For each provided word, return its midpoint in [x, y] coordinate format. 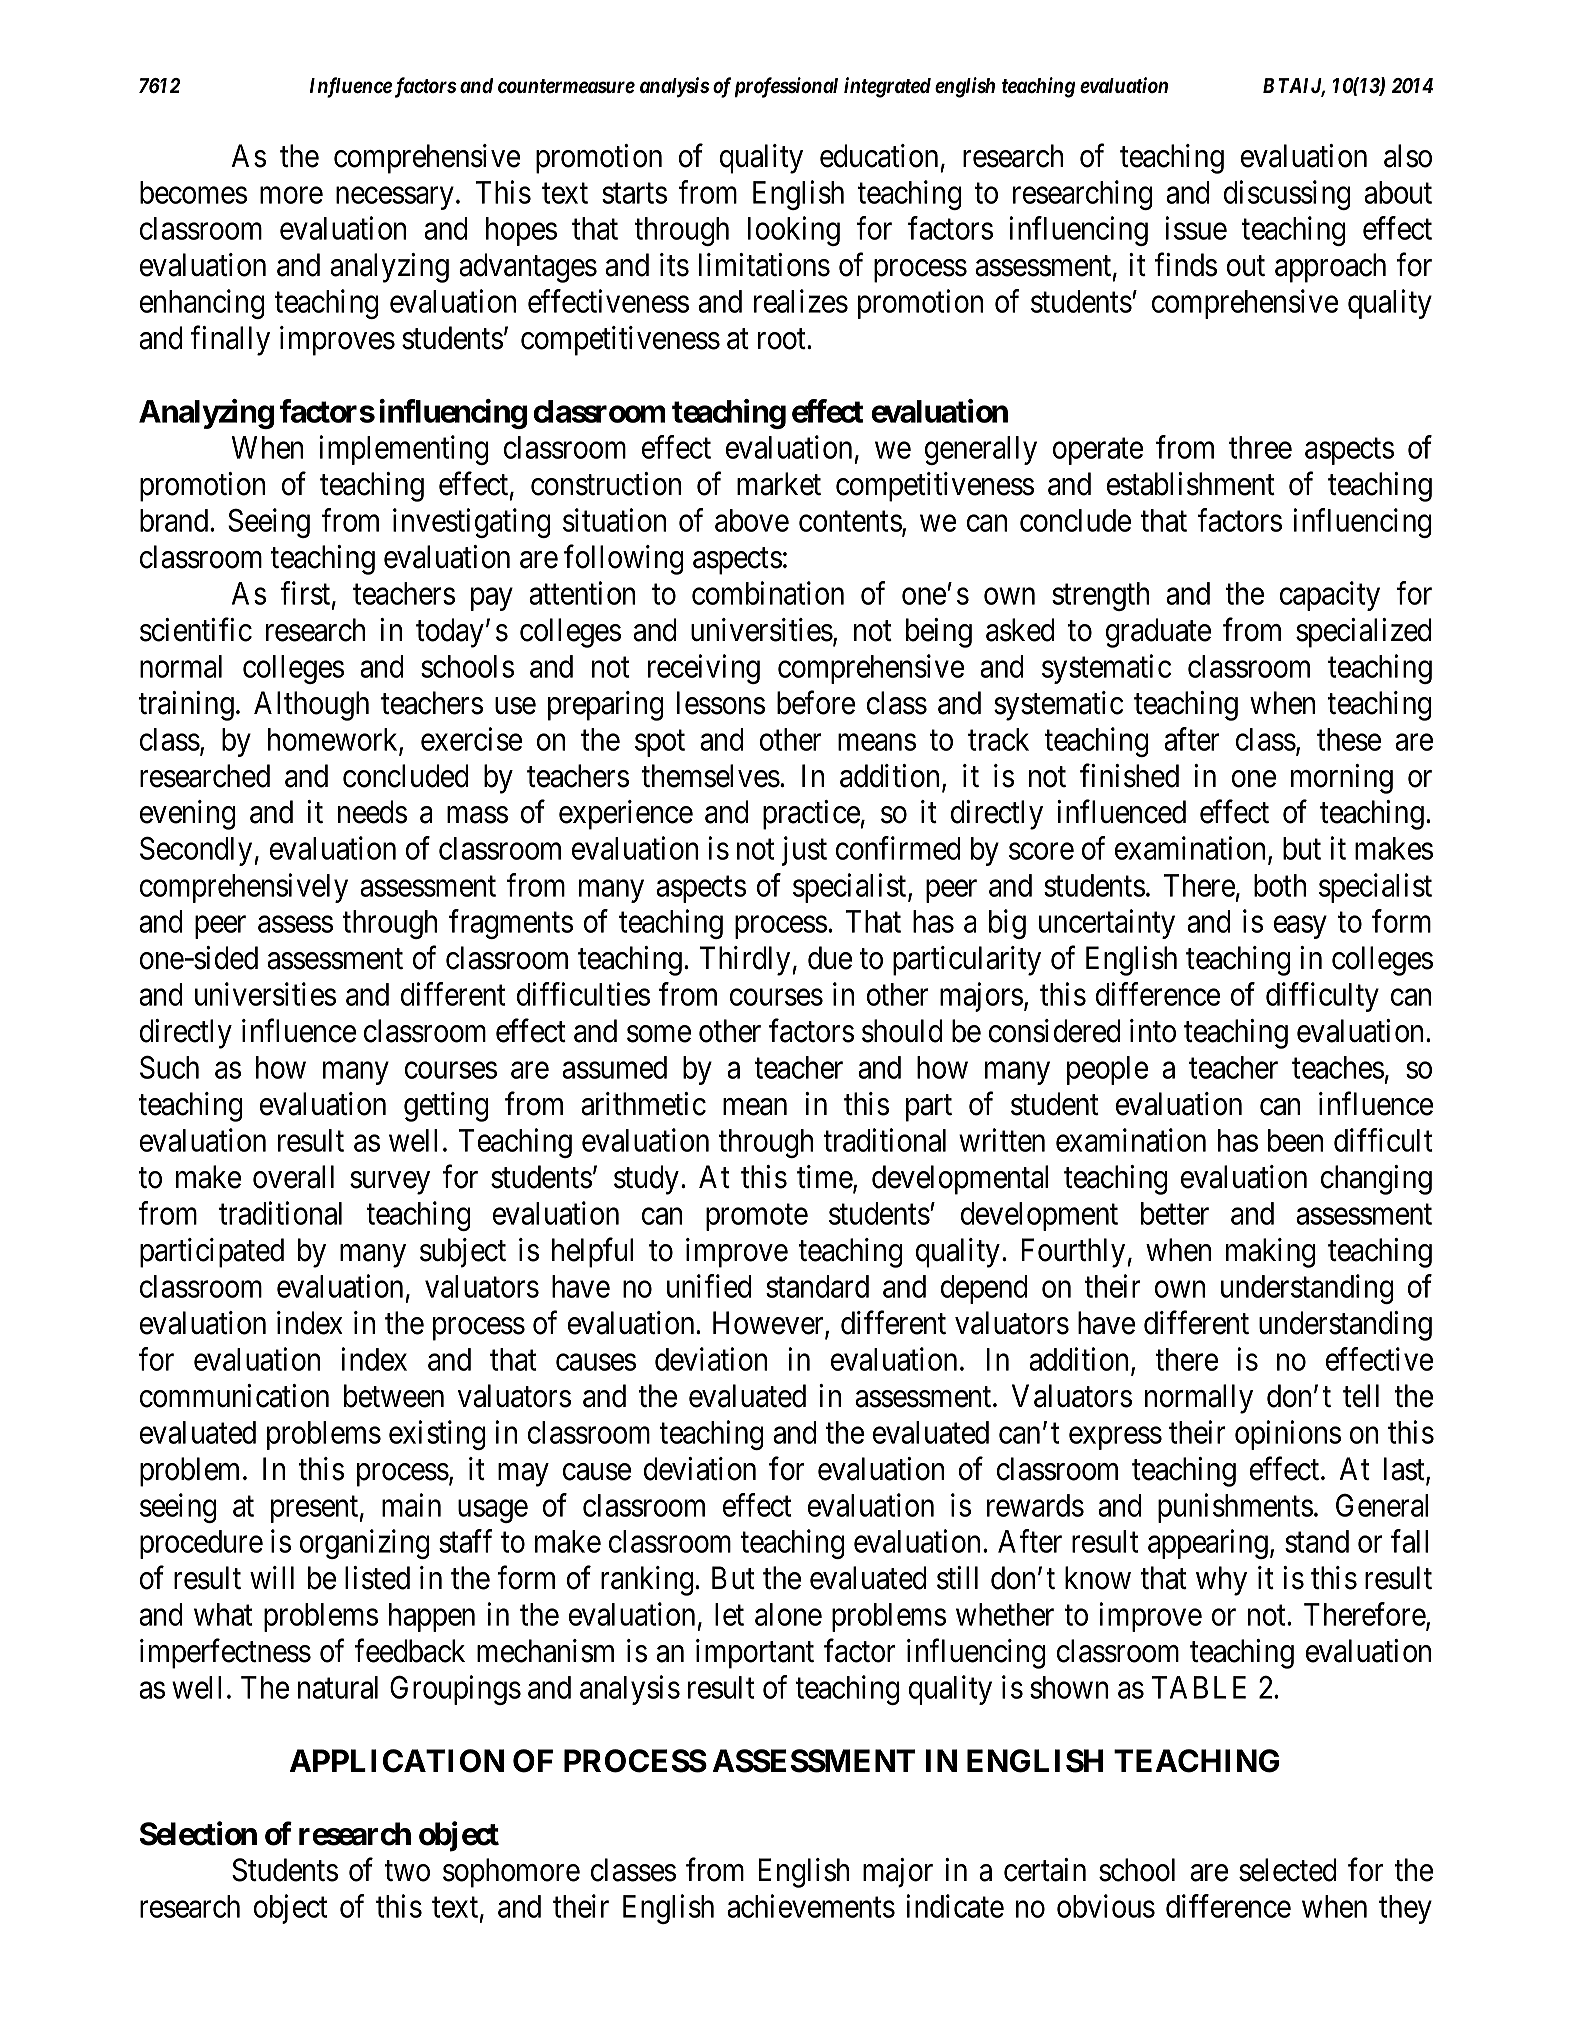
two [407, 1871]
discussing [1287, 195]
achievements [811, 1906]
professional [786, 87]
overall [293, 1177]
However [769, 1324]
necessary [395, 198]
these [1349, 739]
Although [311, 706]
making [1270, 1253]
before [816, 703]
